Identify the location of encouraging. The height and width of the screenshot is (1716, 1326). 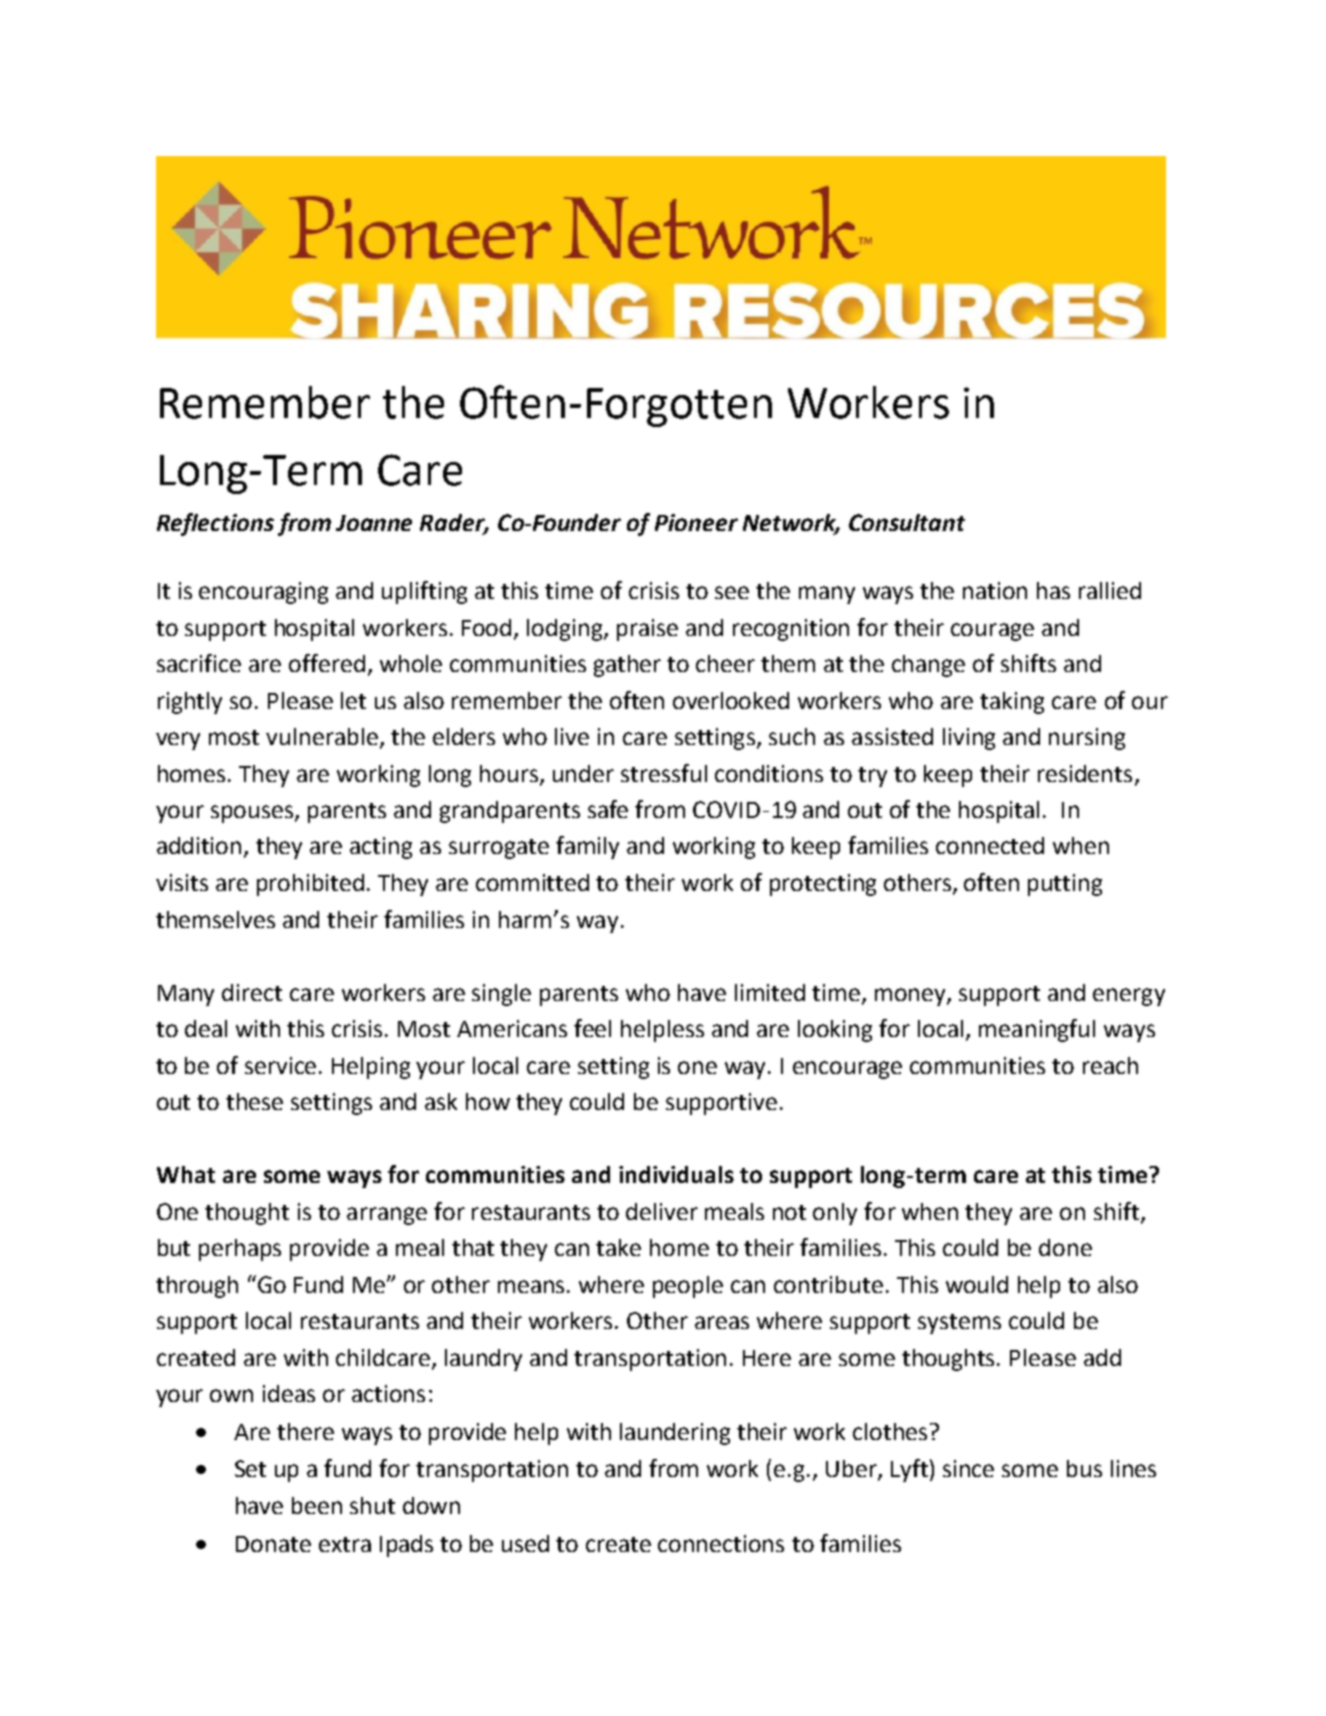
(263, 593).
